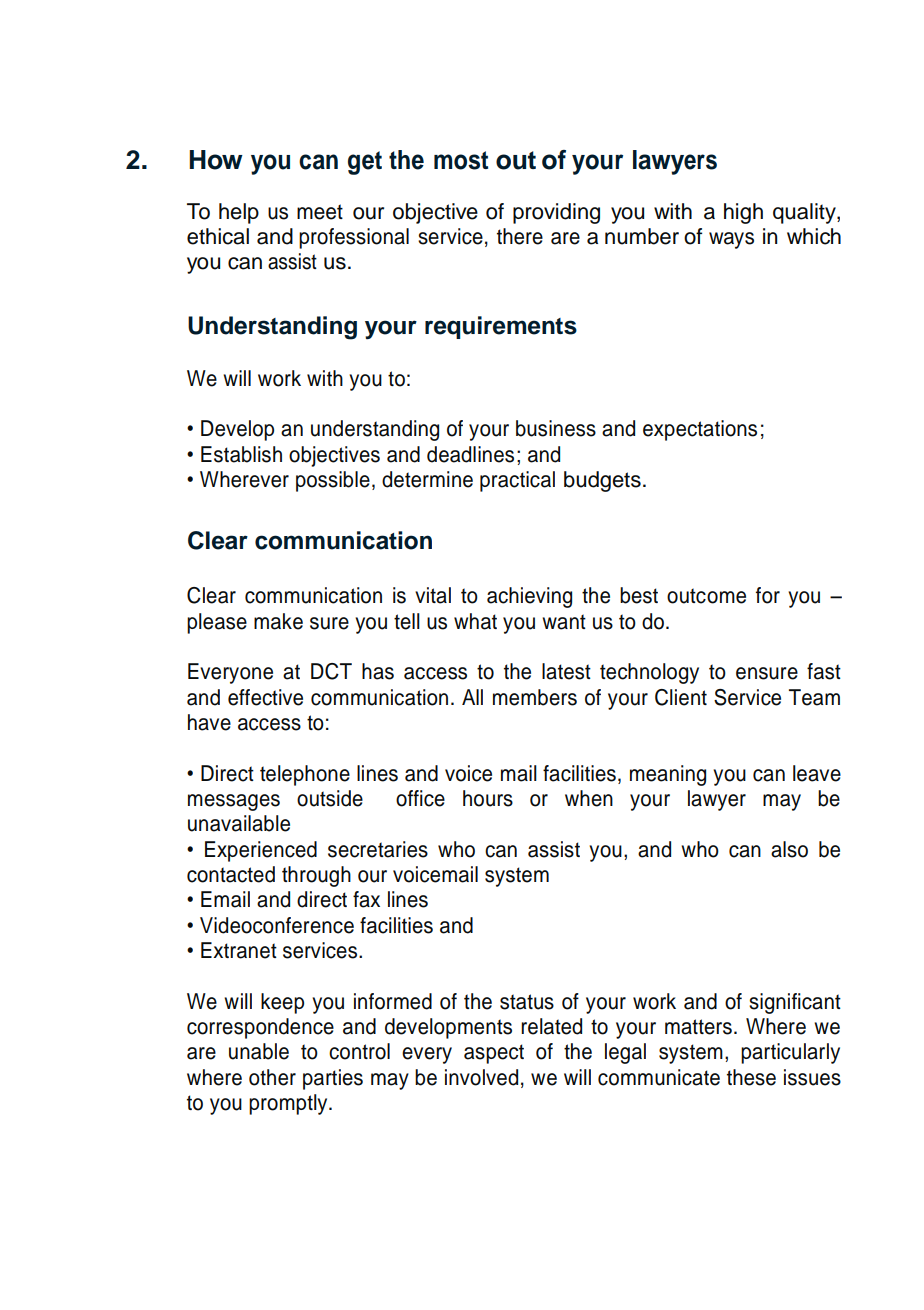  I want to click on meet, so click(320, 212).
